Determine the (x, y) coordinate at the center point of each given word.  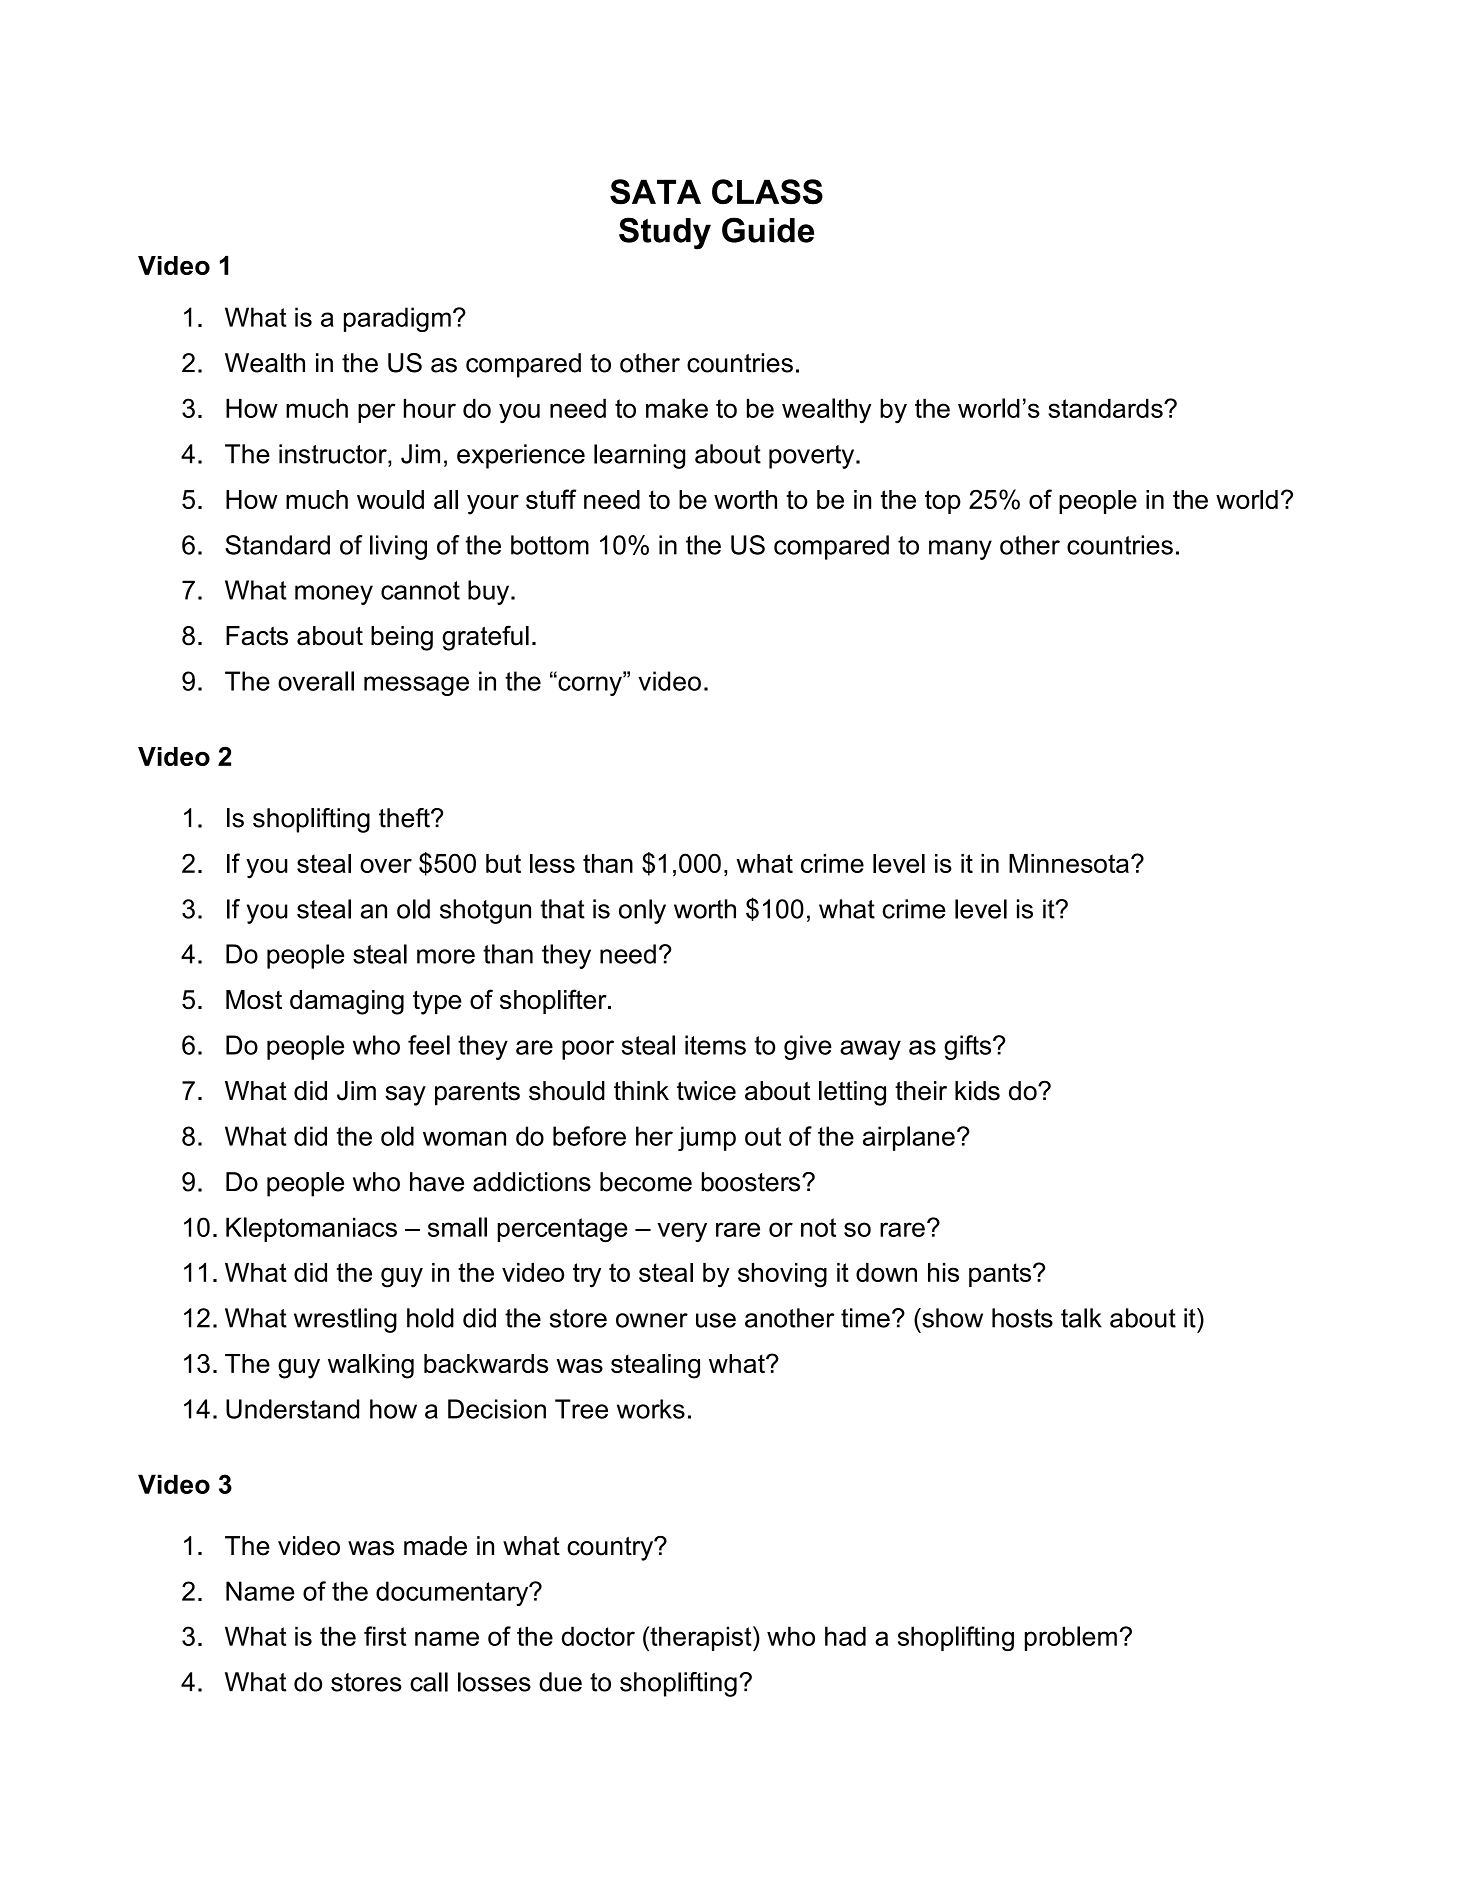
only (642, 911)
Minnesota (1069, 863)
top (943, 502)
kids (977, 1091)
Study (665, 233)
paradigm (397, 319)
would (390, 499)
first (385, 1636)
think (641, 1090)
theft (405, 818)
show (951, 1318)
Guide (768, 230)
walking (371, 1366)
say (405, 1096)
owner (652, 1320)
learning (639, 456)
